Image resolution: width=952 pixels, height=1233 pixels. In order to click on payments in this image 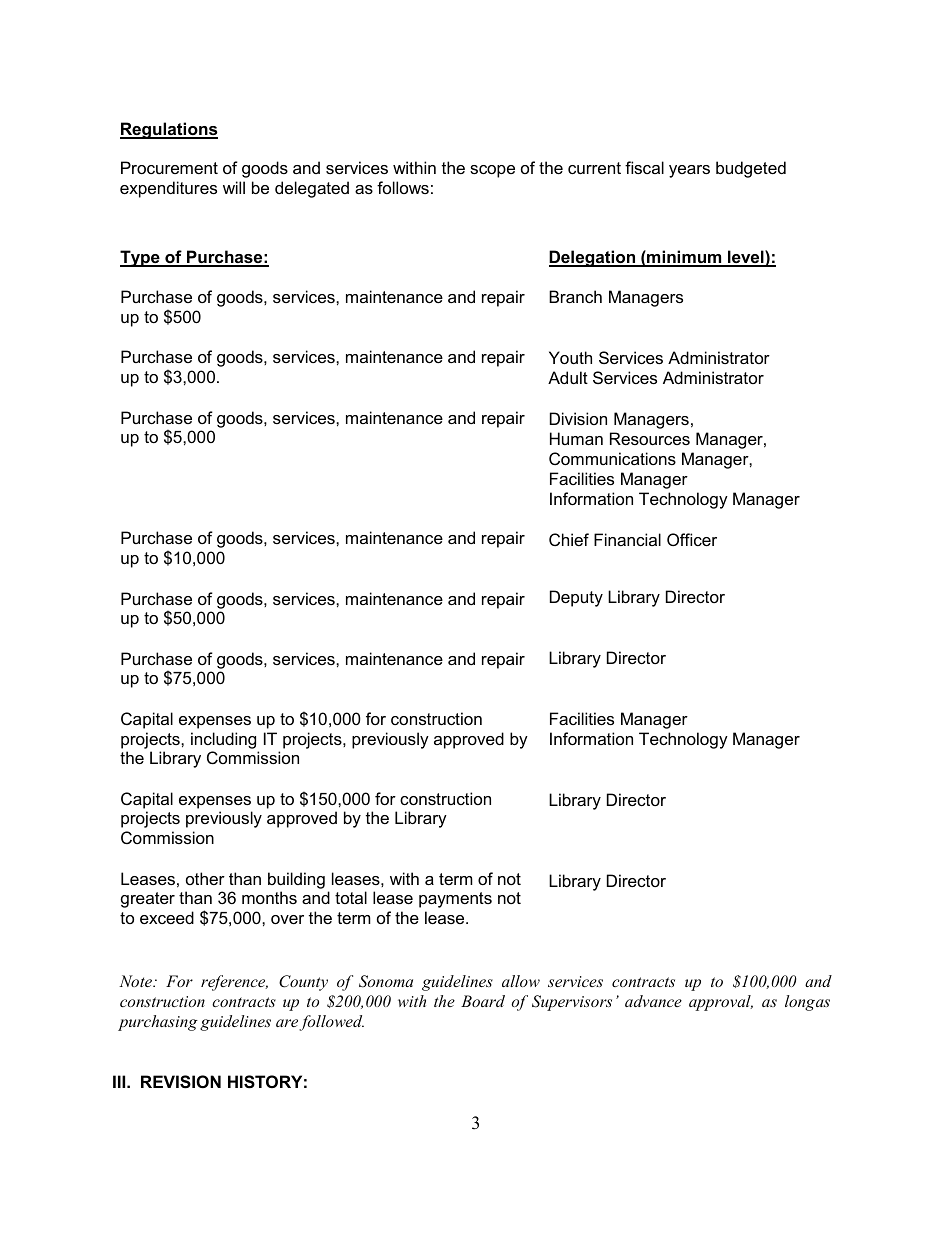, I will do `click(455, 900)`.
